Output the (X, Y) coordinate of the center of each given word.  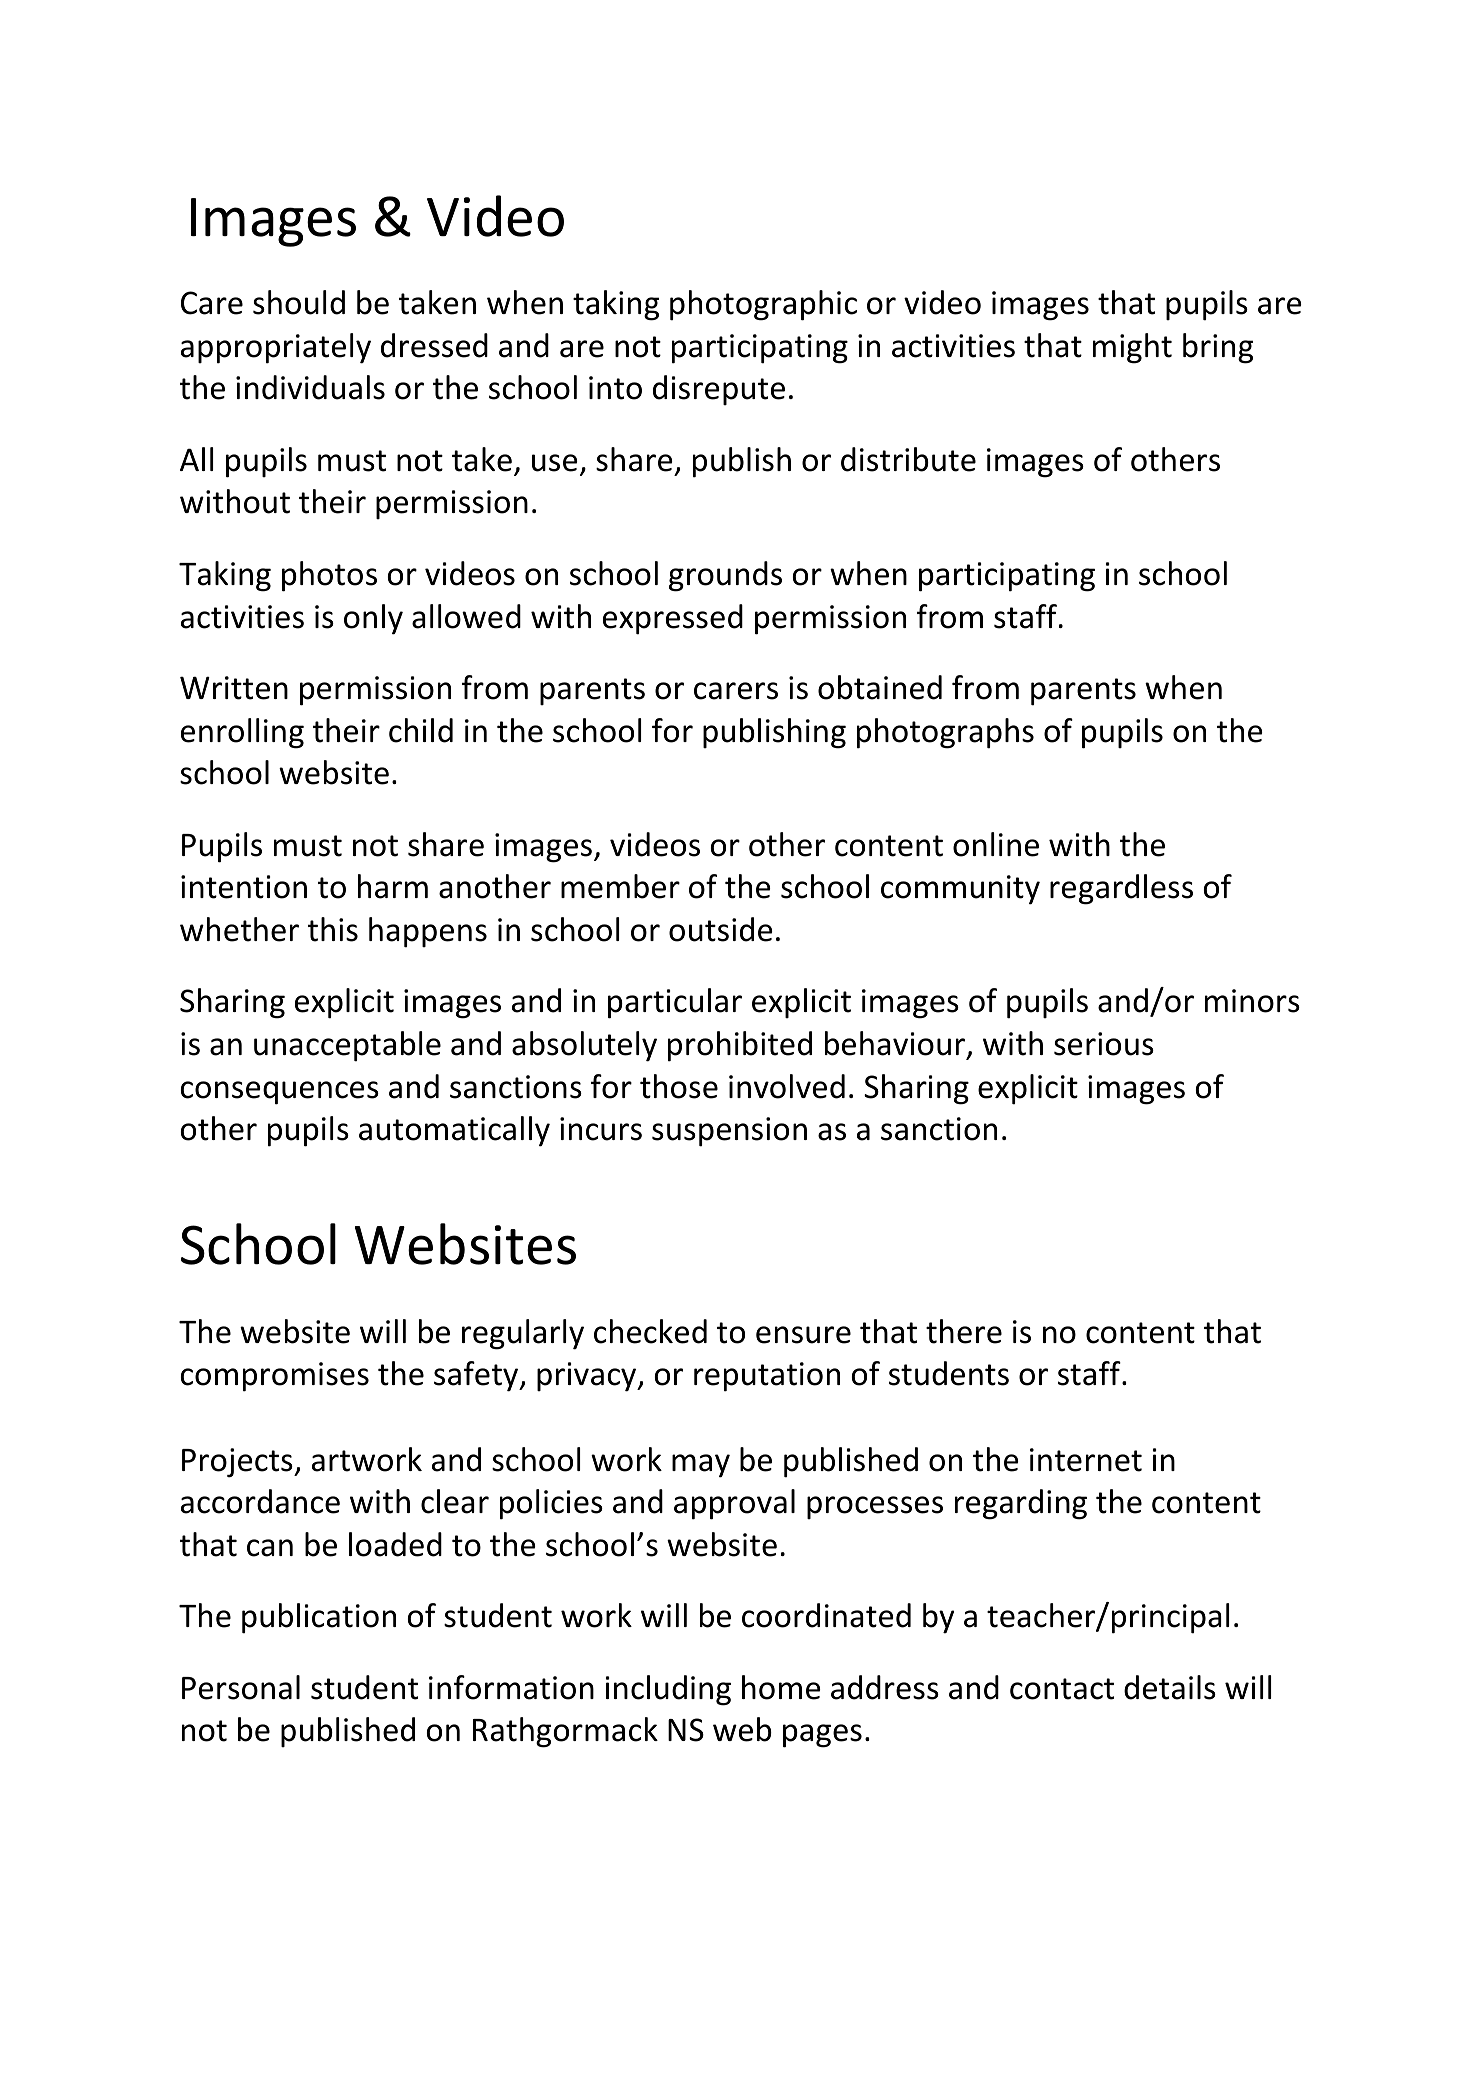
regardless (1121, 889)
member (620, 886)
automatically (454, 1131)
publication (319, 1618)
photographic (763, 305)
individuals (310, 387)
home (781, 1687)
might (1132, 348)
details (1170, 1687)
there (964, 1331)
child (421, 730)
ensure (803, 1335)
